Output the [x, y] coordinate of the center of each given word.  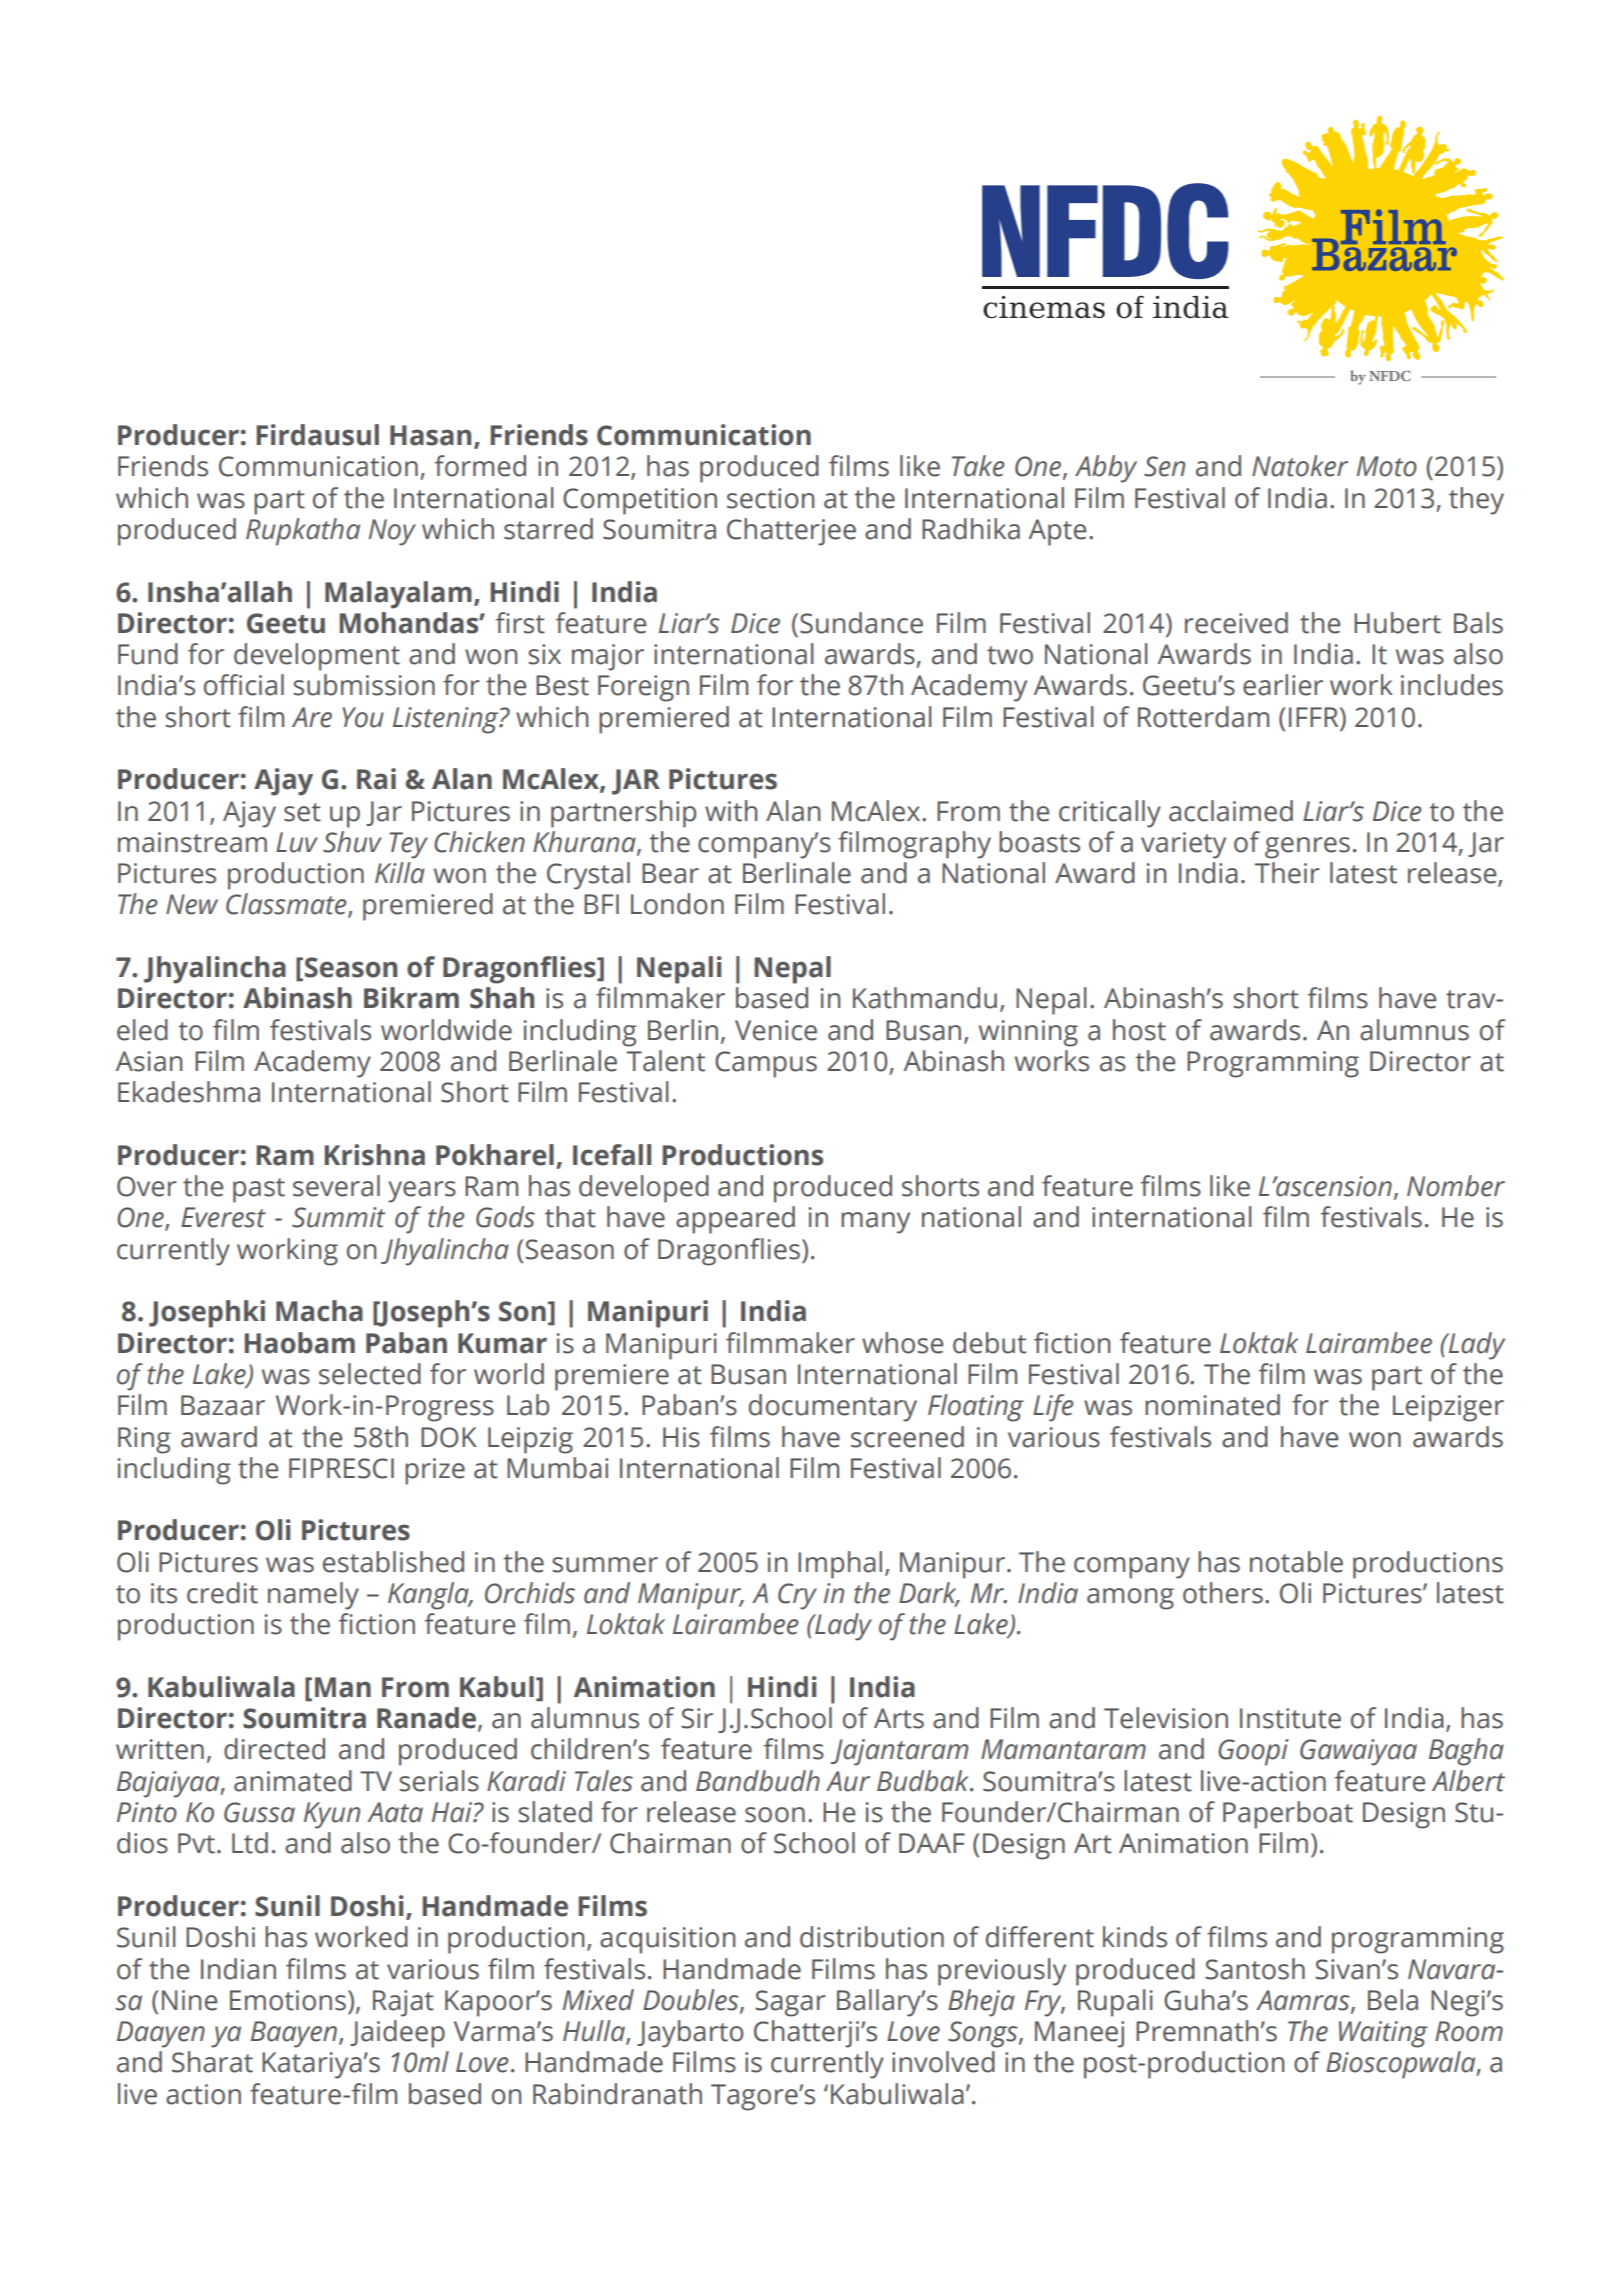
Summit [338, 1217]
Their [1287, 873]
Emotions [288, 2000]
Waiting [1383, 2034]
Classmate [287, 905]
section [770, 498]
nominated [1212, 1405]
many [875, 1223]
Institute [1290, 1718]
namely [313, 1596]
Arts [899, 1718]
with [731, 811]
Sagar [790, 2003]
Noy [392, 532]
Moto [1387, 466]
